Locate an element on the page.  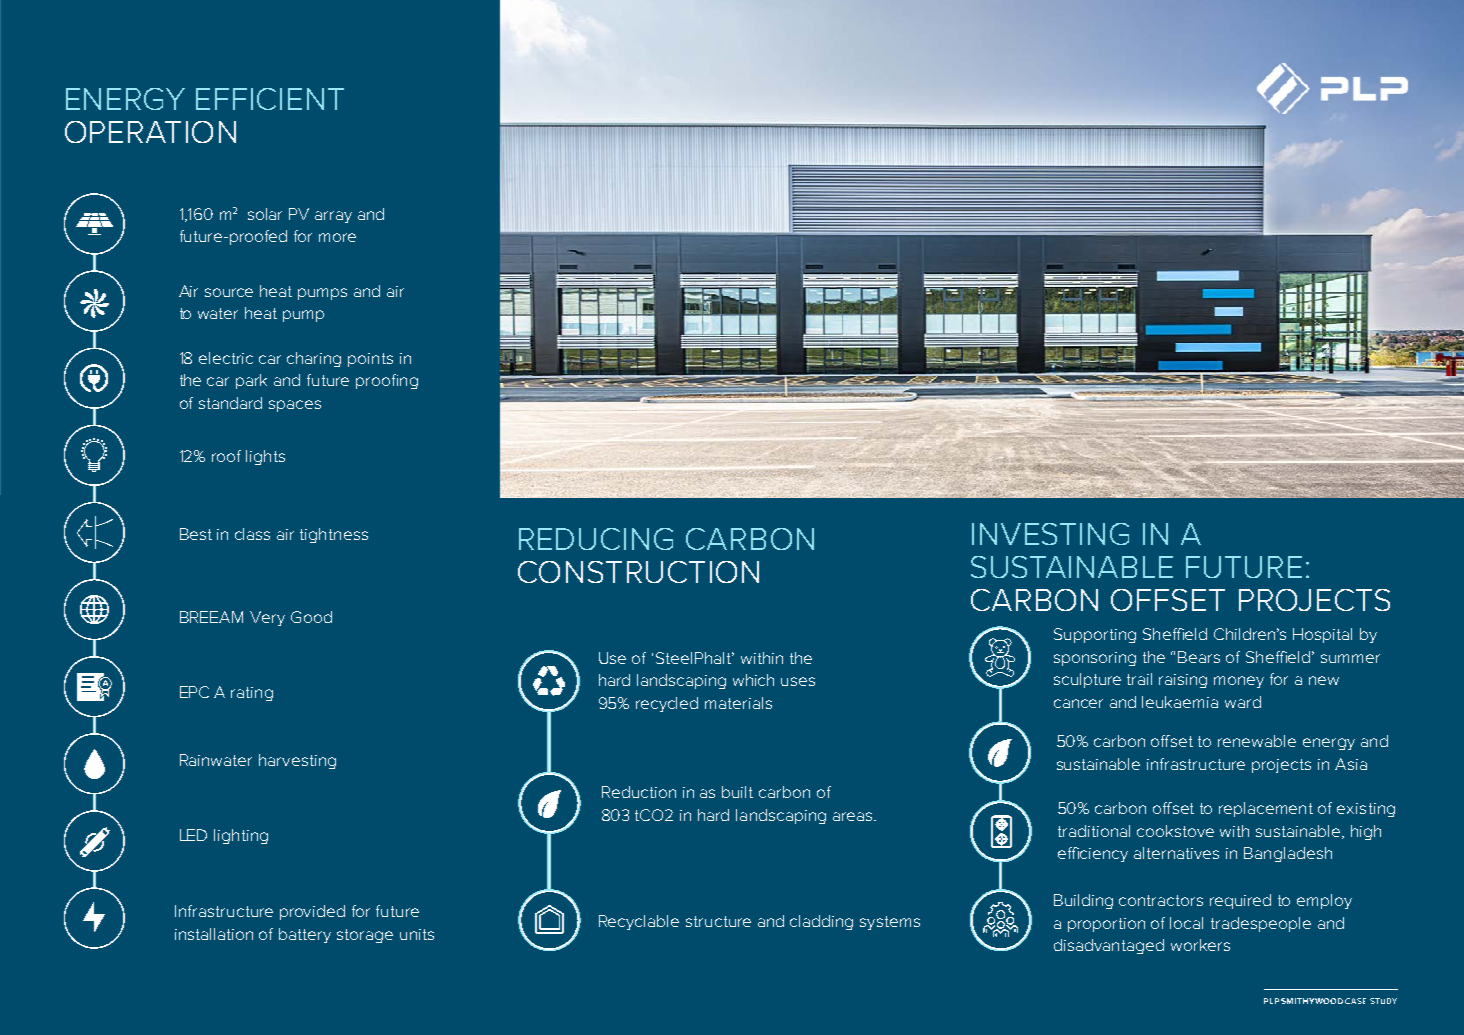
park is located at coordinates (251, 381).
